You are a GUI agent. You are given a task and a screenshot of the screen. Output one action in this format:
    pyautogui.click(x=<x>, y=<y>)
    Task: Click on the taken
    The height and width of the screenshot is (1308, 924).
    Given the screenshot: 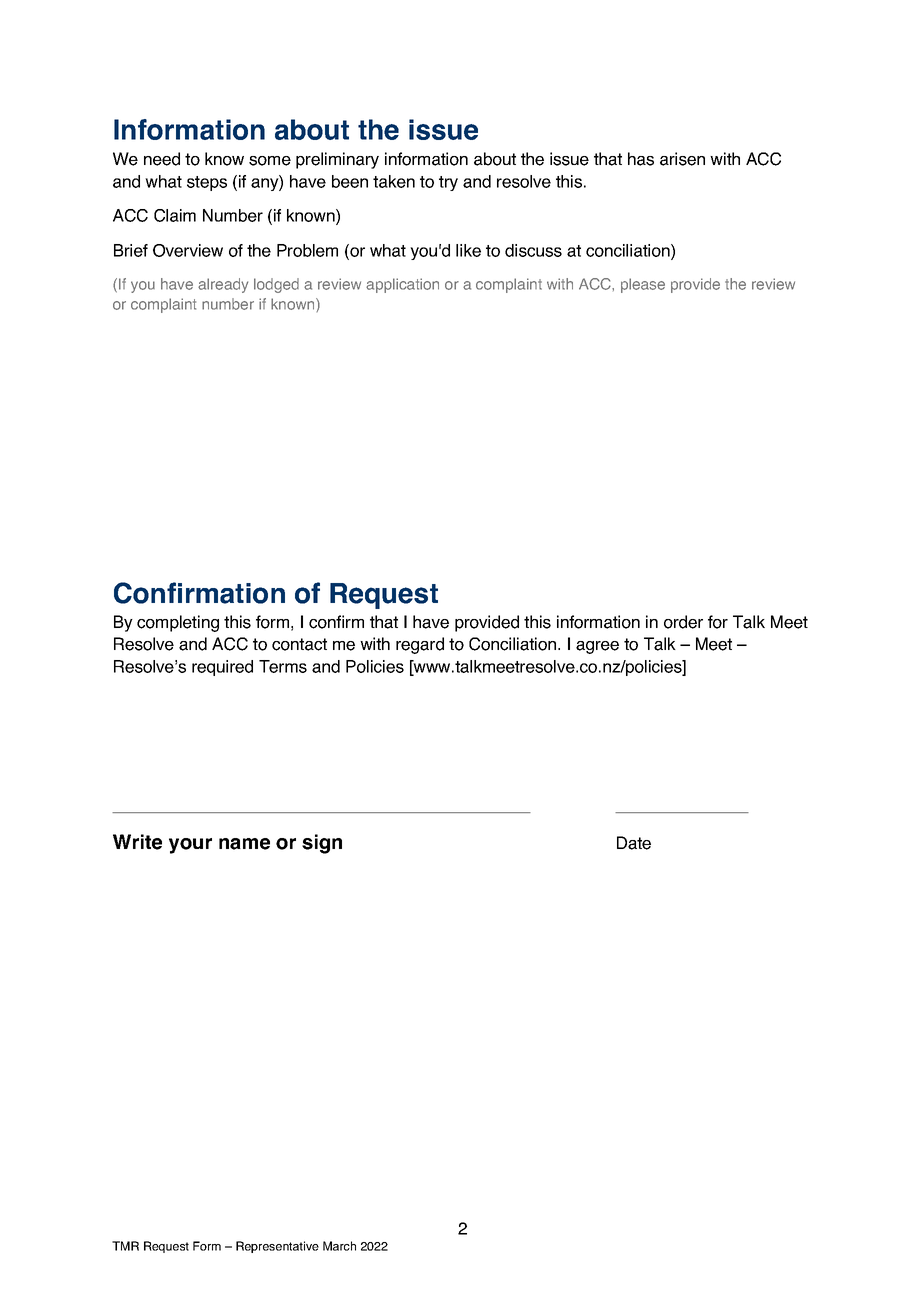 What is the action you would take?
    pyautogui.click(x=394, y=181)
